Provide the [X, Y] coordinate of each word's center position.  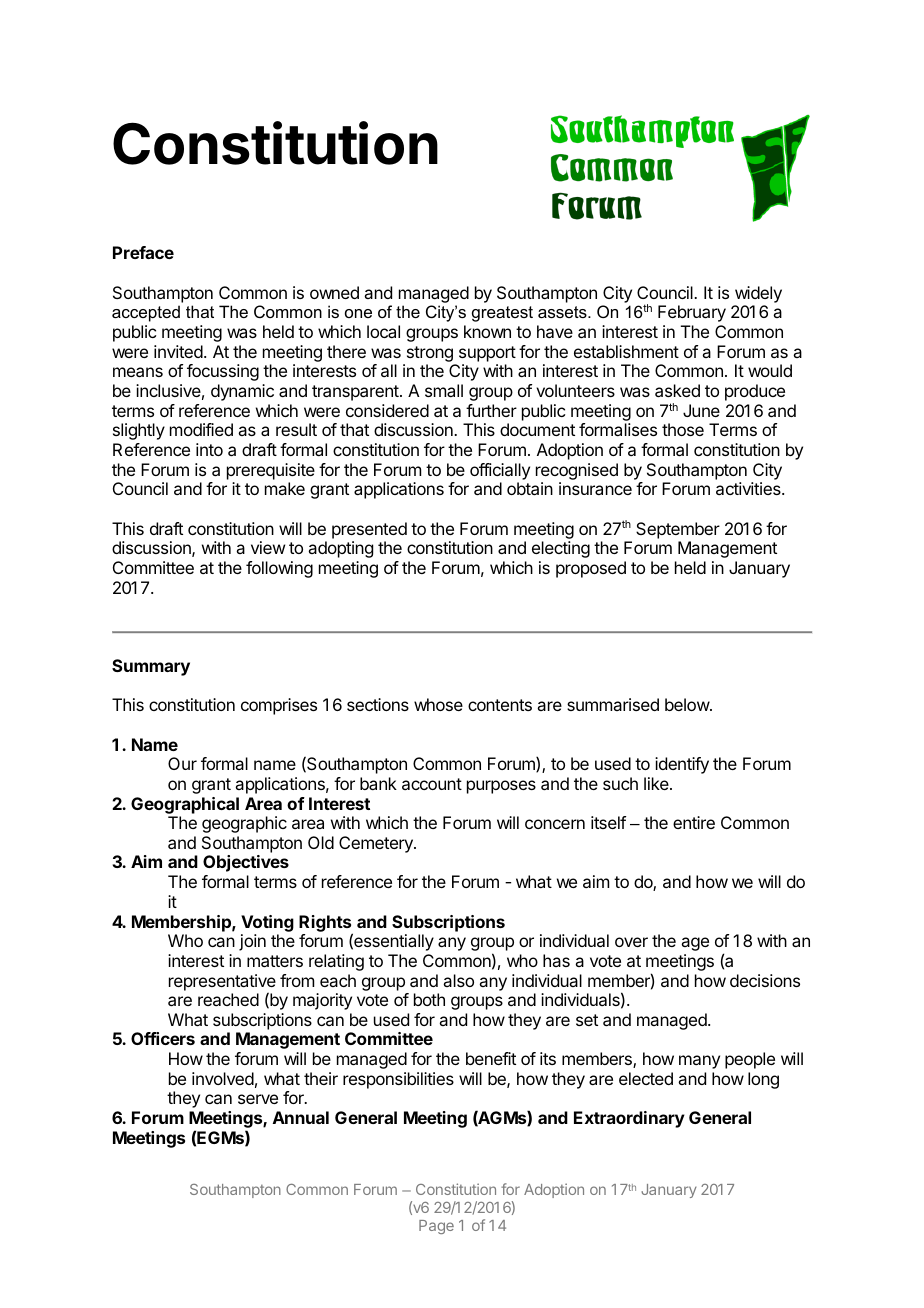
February [692, 313]
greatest [502, 314]
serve [258, 1099]
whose [438, 704]
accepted [146, 313]
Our [182, 763]
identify [682, 765]
